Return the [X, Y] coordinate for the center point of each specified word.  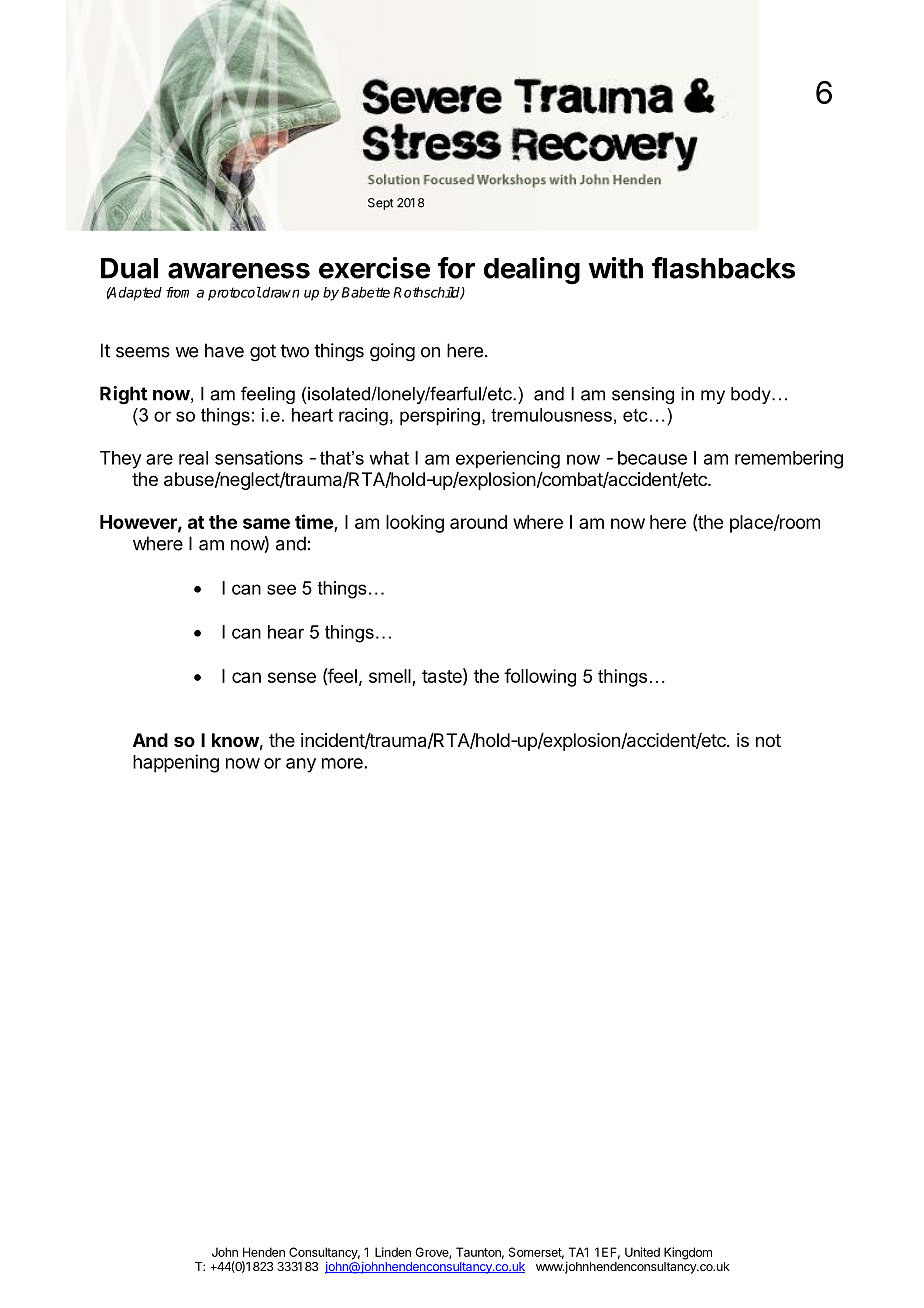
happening [176, 763]
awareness [239, 271]
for [456, 268]
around [478, 522]
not [768, 740]
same [266, 523]
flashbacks [723, 268]
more [342, 763]
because [652, 458]
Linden [393, 1252]
